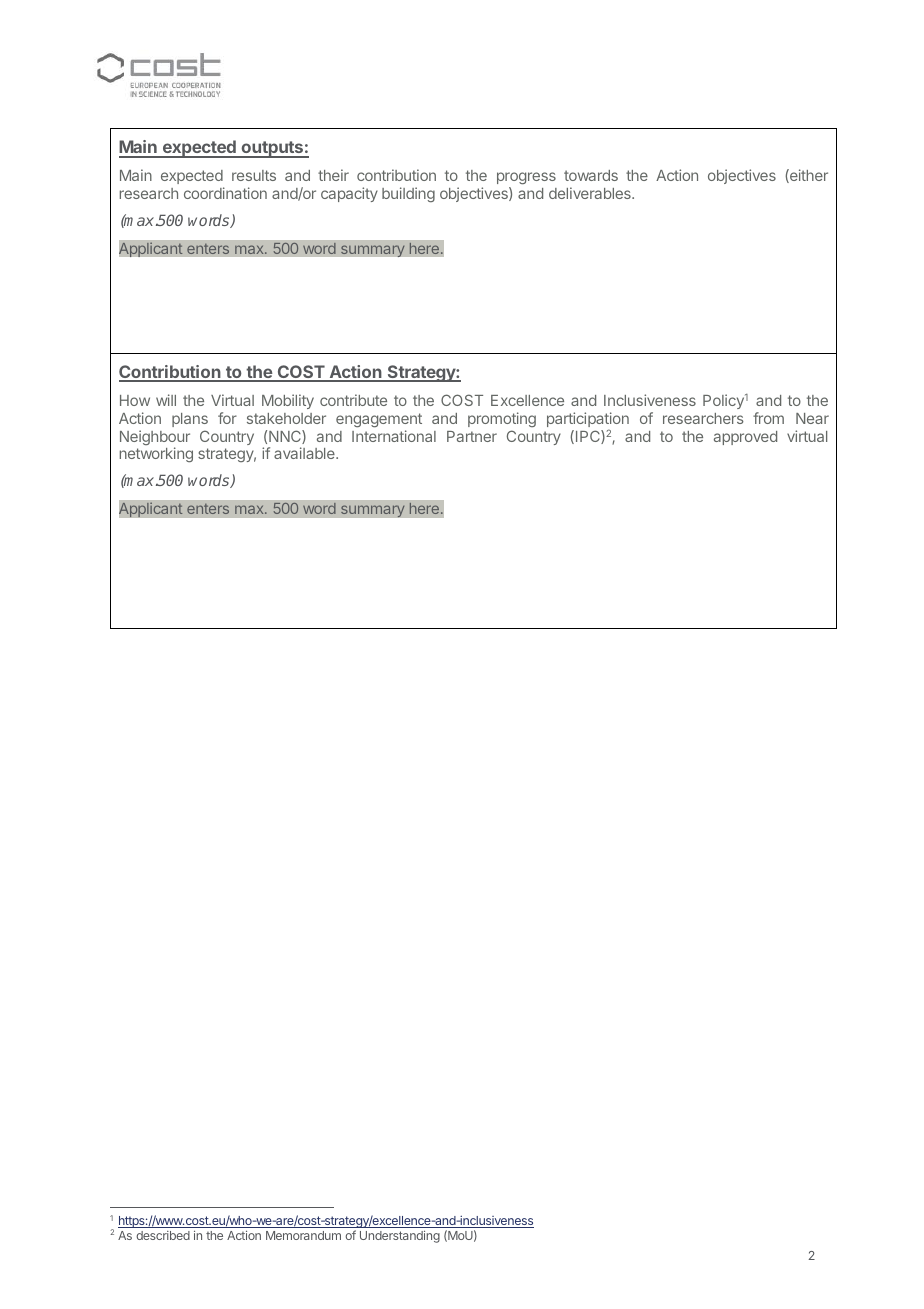  I want to click on progress, so click(526, 180).
